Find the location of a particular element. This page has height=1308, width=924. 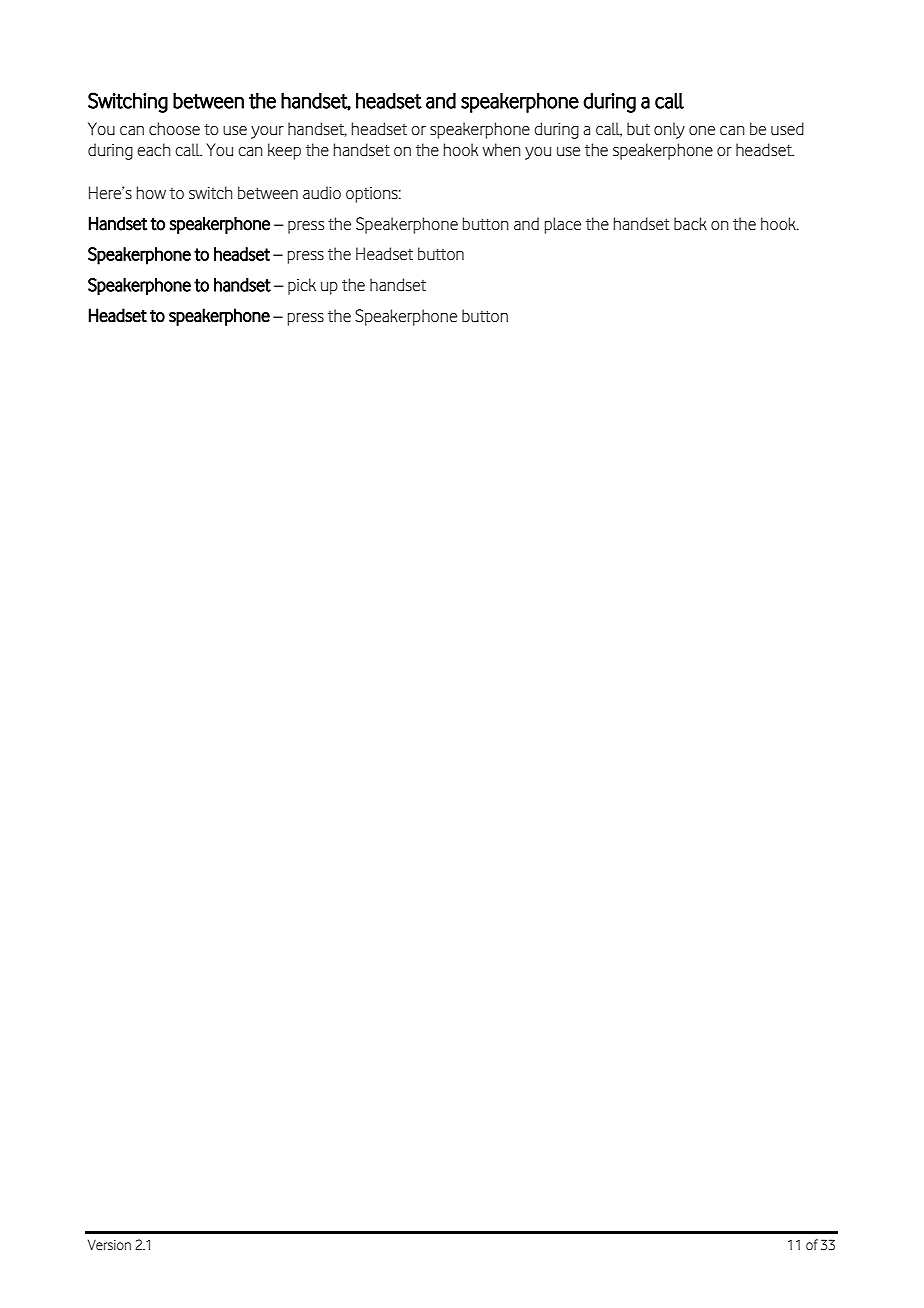

audio is located at coordinates (322, 193).
